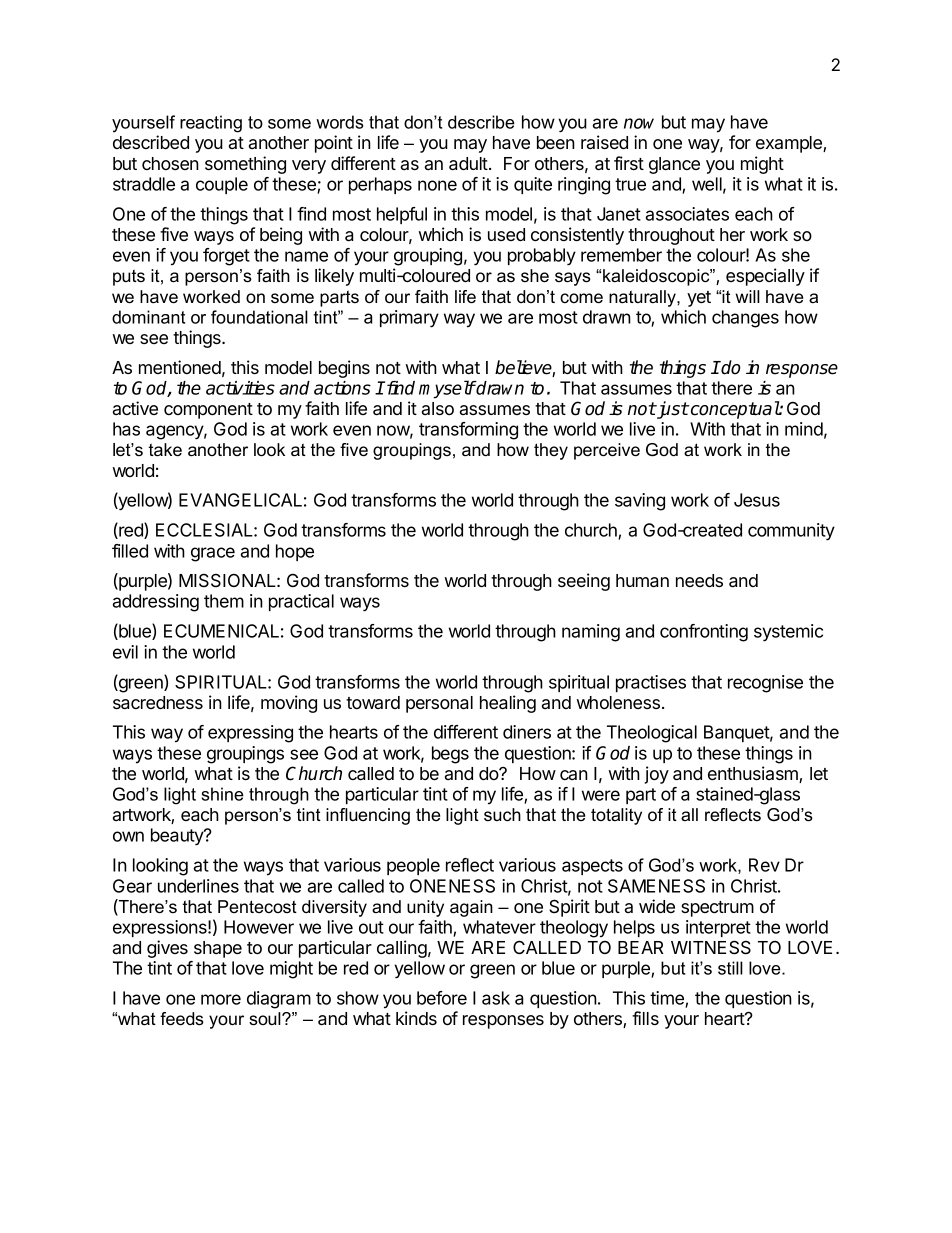 Image resolution: width=952 pixels, height=1233 pixels. What do you see at coordinates (450, 755) in the screenshot?
I see `begs` at bounding box center [450, 755].
